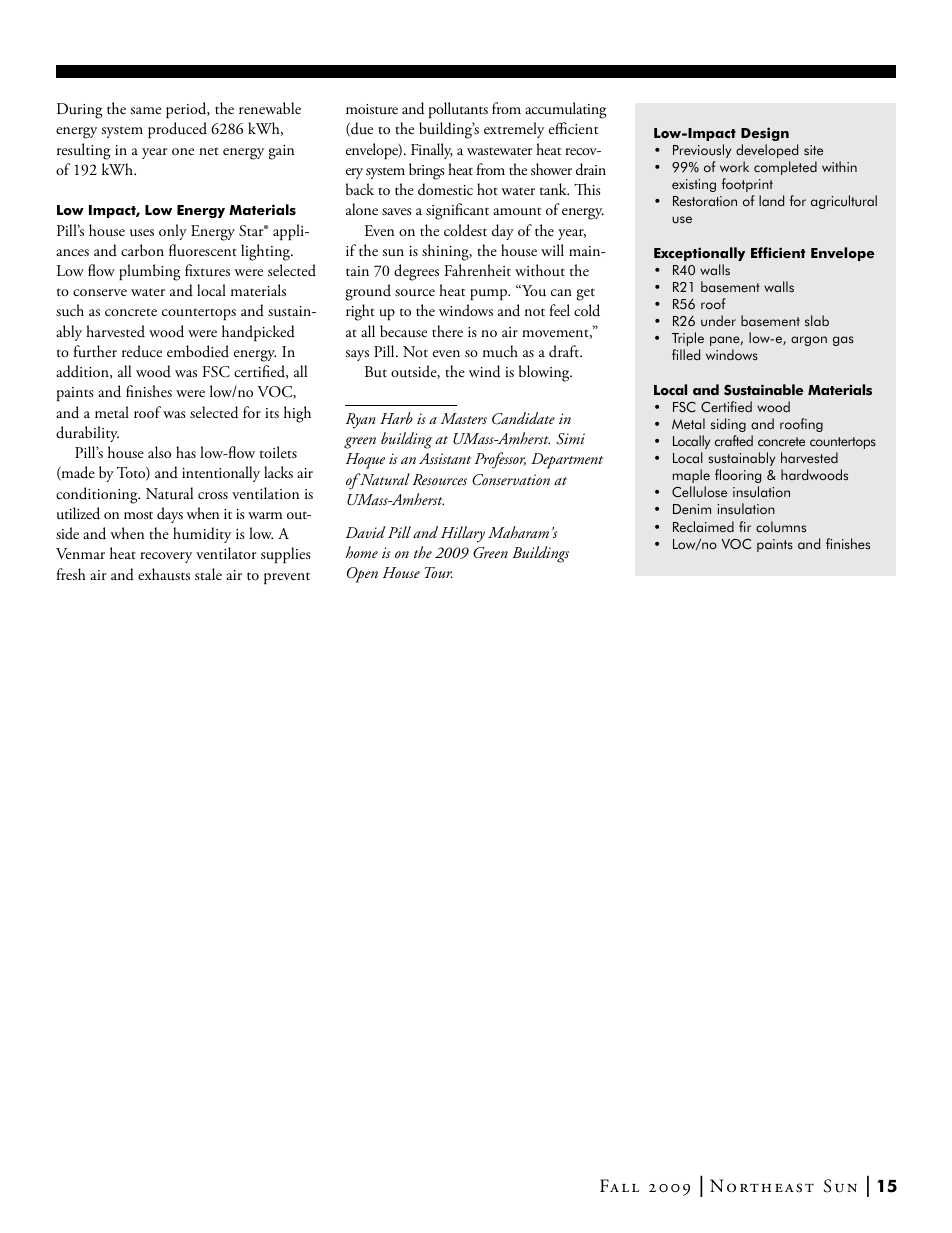 Image resolution: width=952 pixels, height=1233 pixels. I want to click on produced, so click(177, 130).
